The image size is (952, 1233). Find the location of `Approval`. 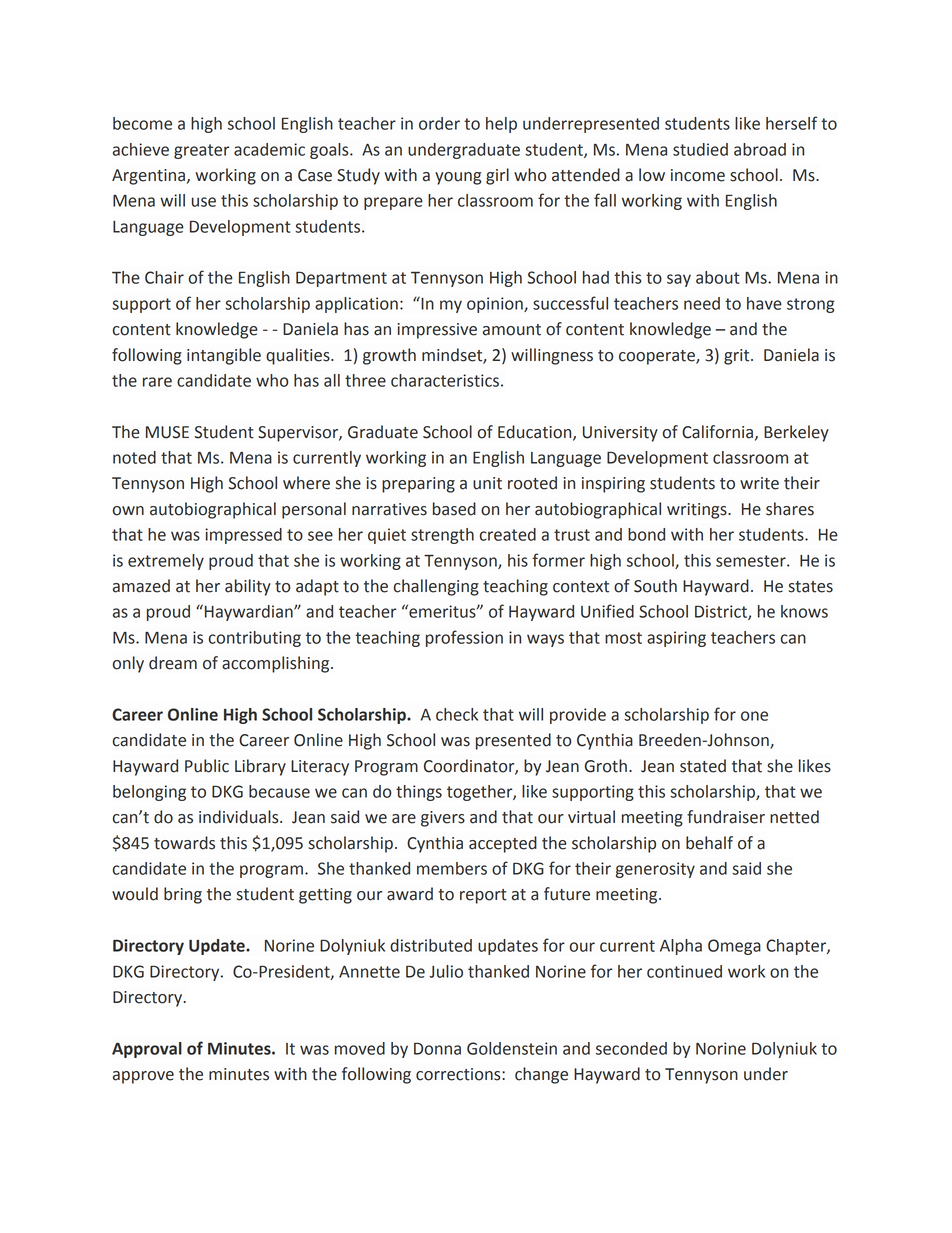

Approval is located at coordinates (147, 1050).
